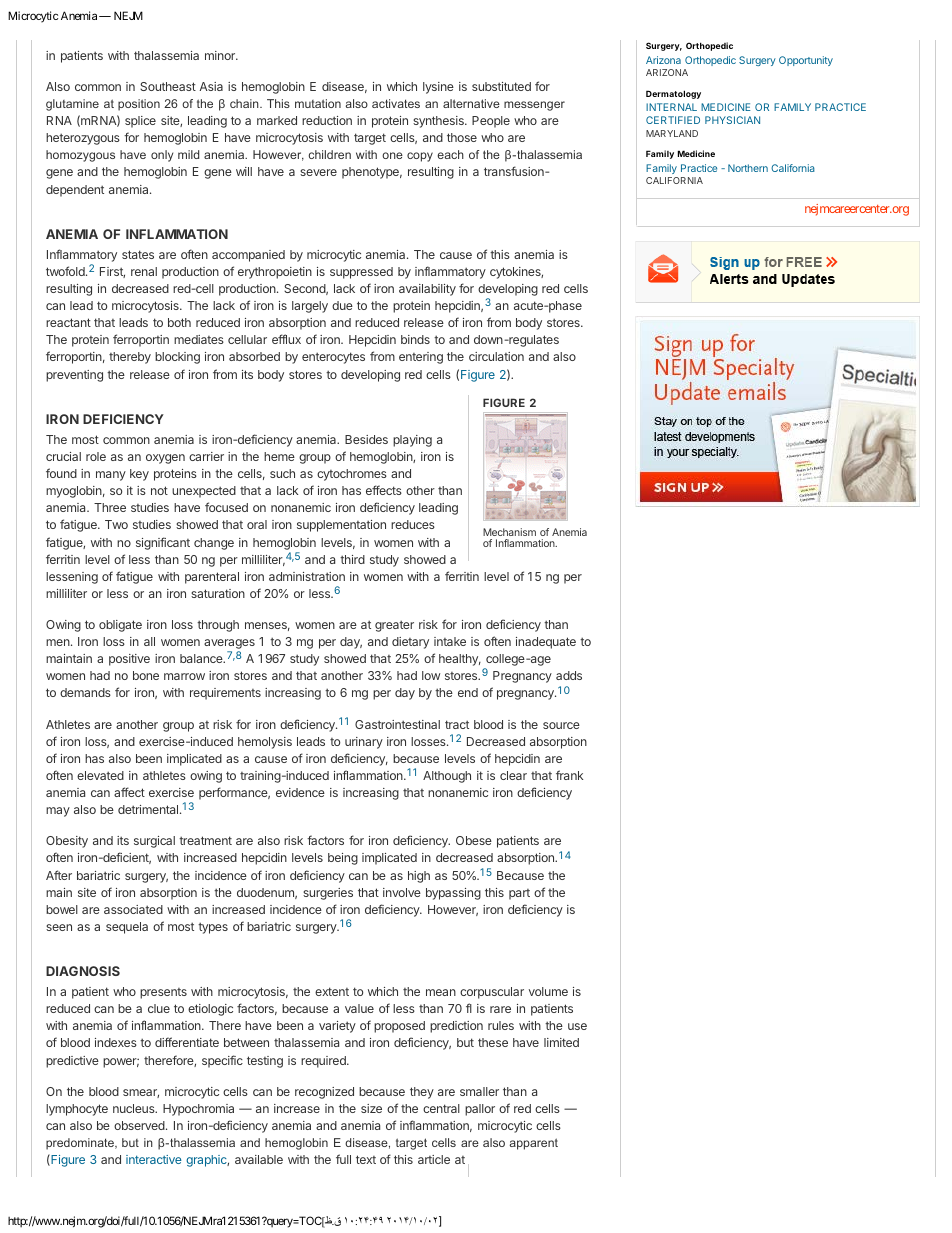 The height and width of the screenshot is (1233, 952). What do you see at coordinates (441, 1108) in the screenshot?
I see `central` at bounding box center [441, 1108].
